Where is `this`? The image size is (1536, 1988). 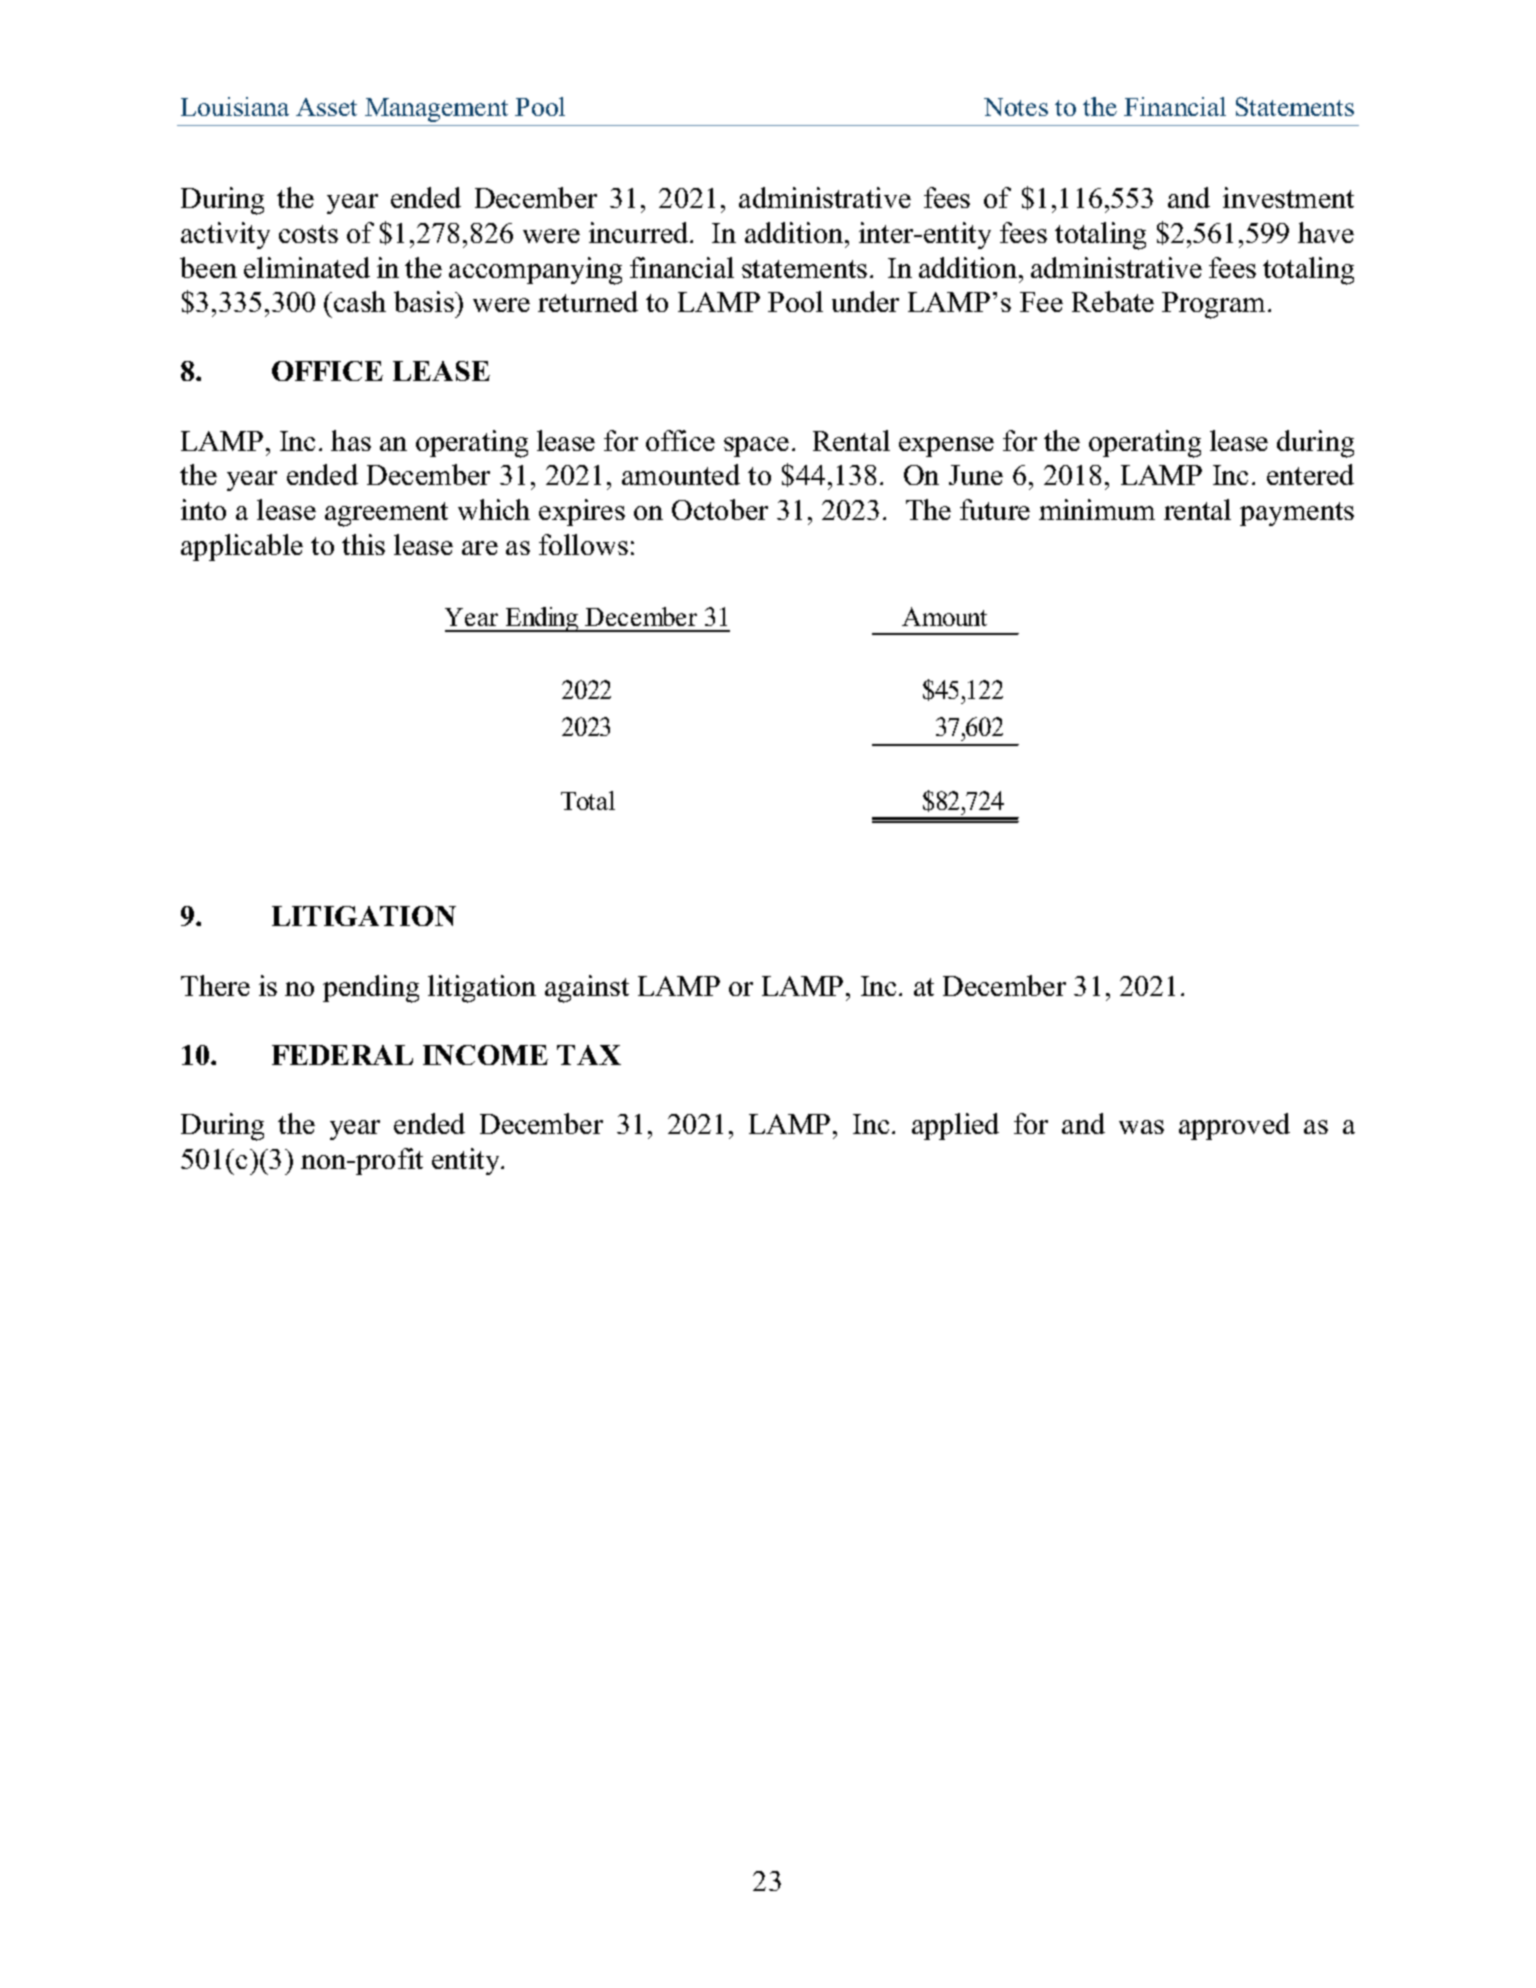
this is located at coordinates (363, 544).
